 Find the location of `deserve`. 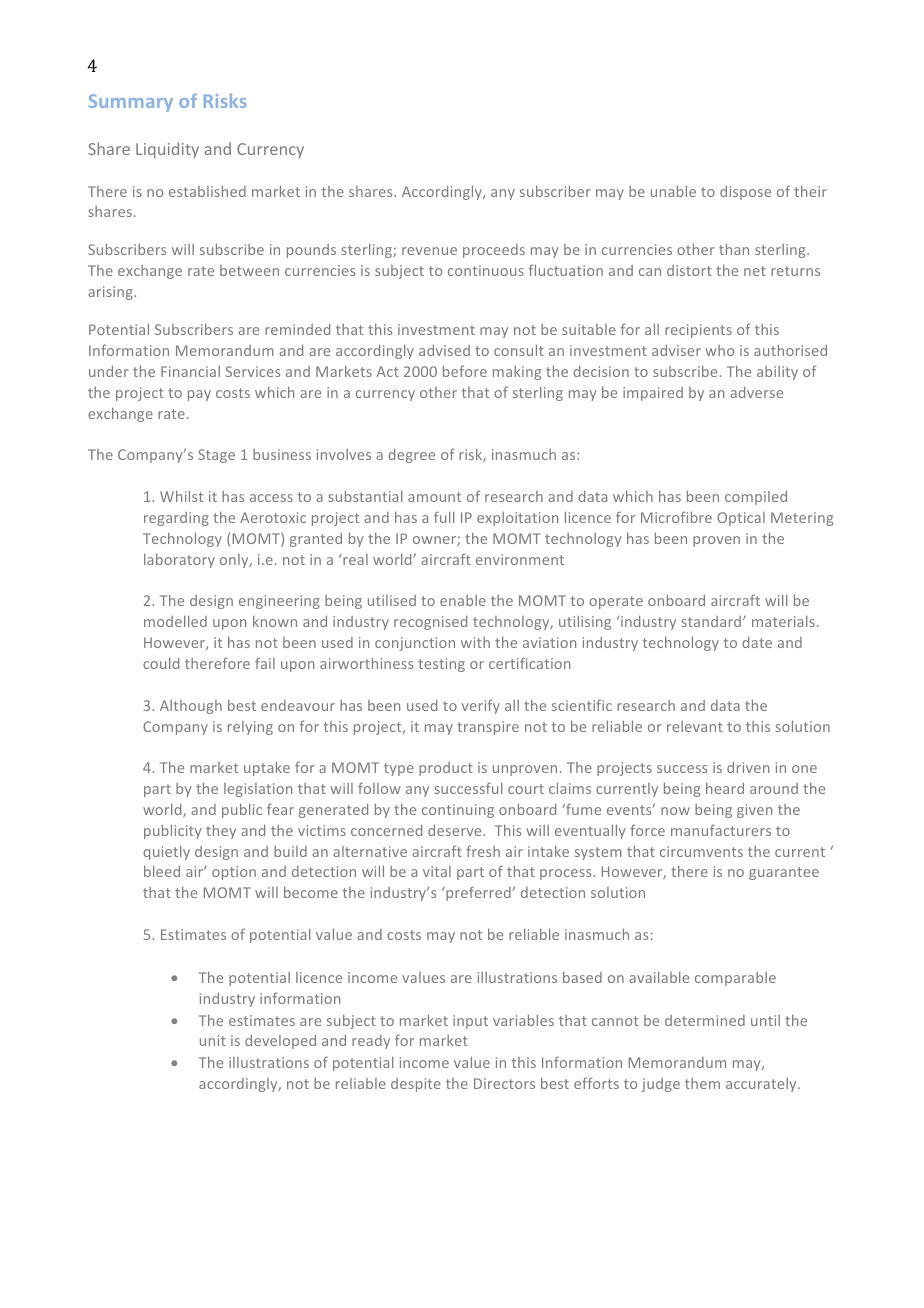

deserve is located at coordinates (456, 830).
